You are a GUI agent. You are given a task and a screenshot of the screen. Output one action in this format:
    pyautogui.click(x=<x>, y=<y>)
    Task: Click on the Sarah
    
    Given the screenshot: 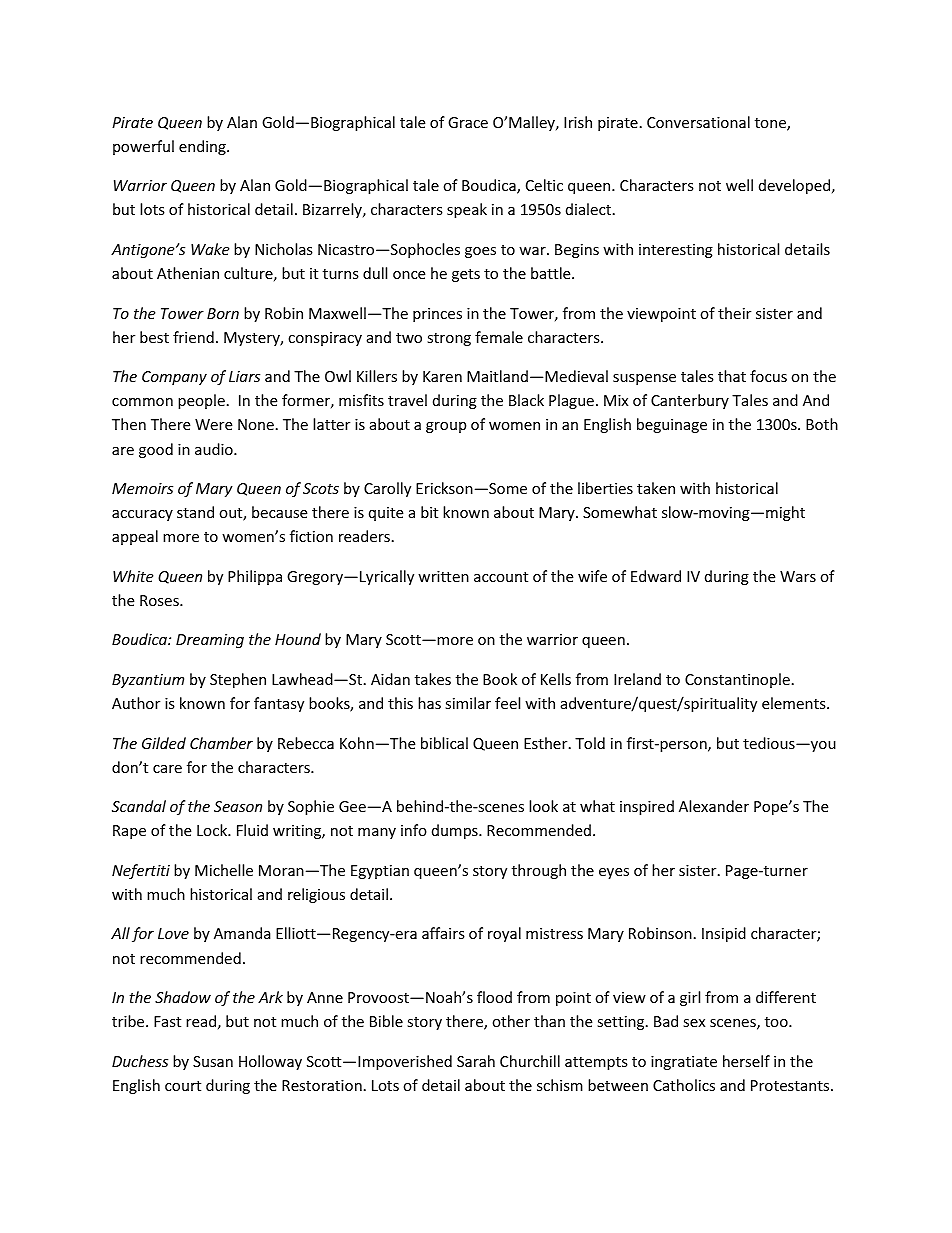 What is the action you would take?
    pyautogui.click(x=476, y=1061)
